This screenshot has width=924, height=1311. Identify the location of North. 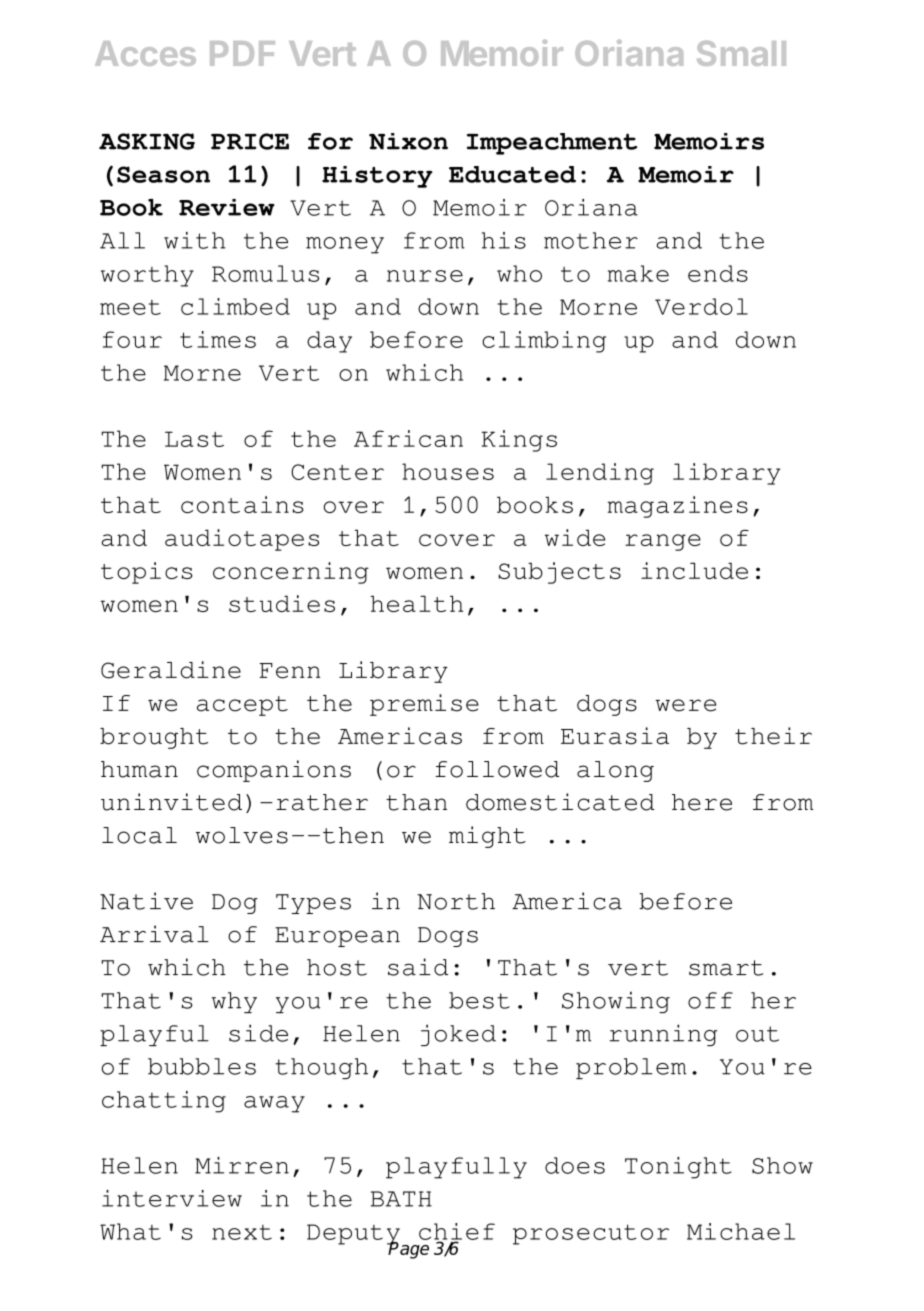
(456, 901).
